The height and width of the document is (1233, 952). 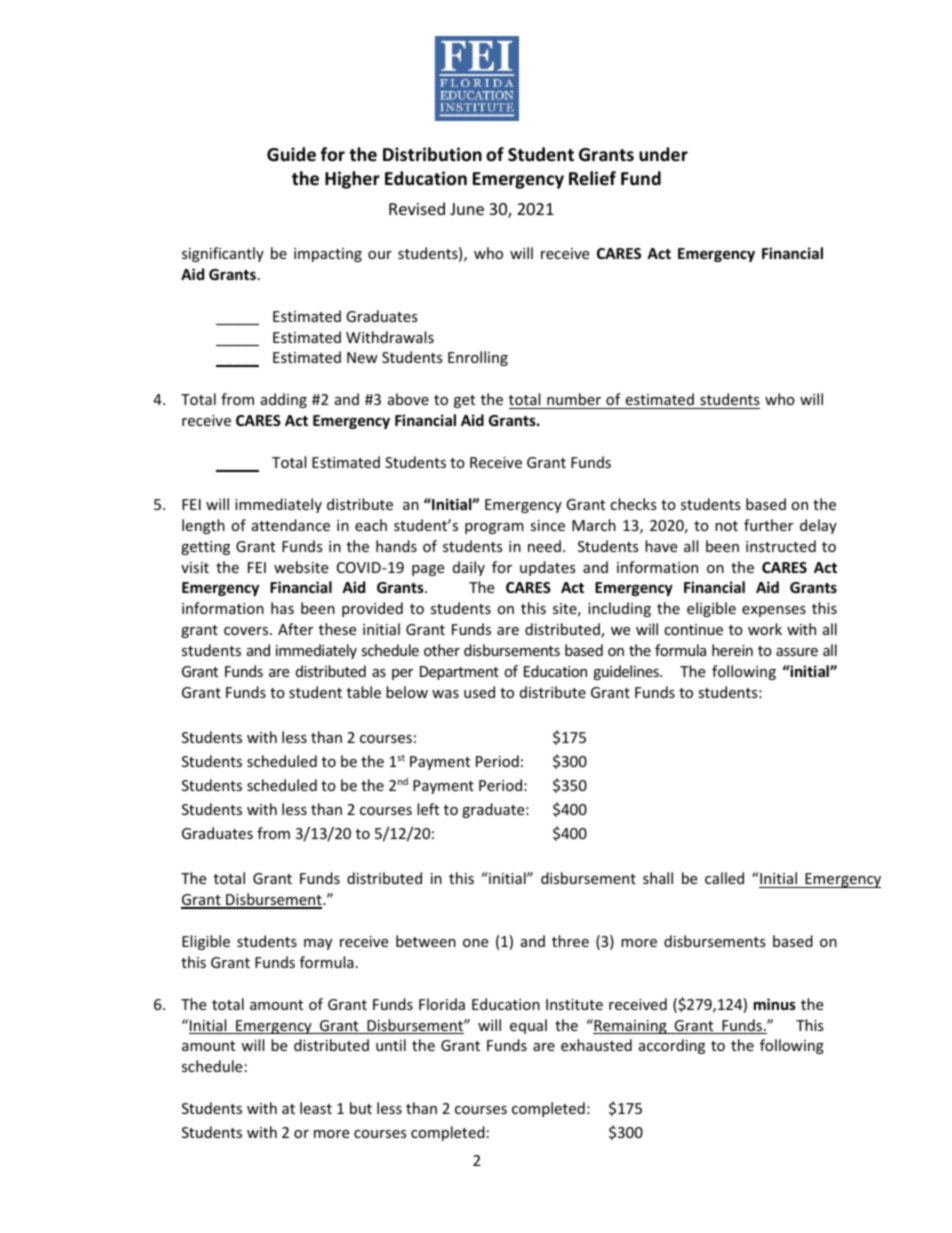 I want to click on least, so click(x=316, y=1108).
